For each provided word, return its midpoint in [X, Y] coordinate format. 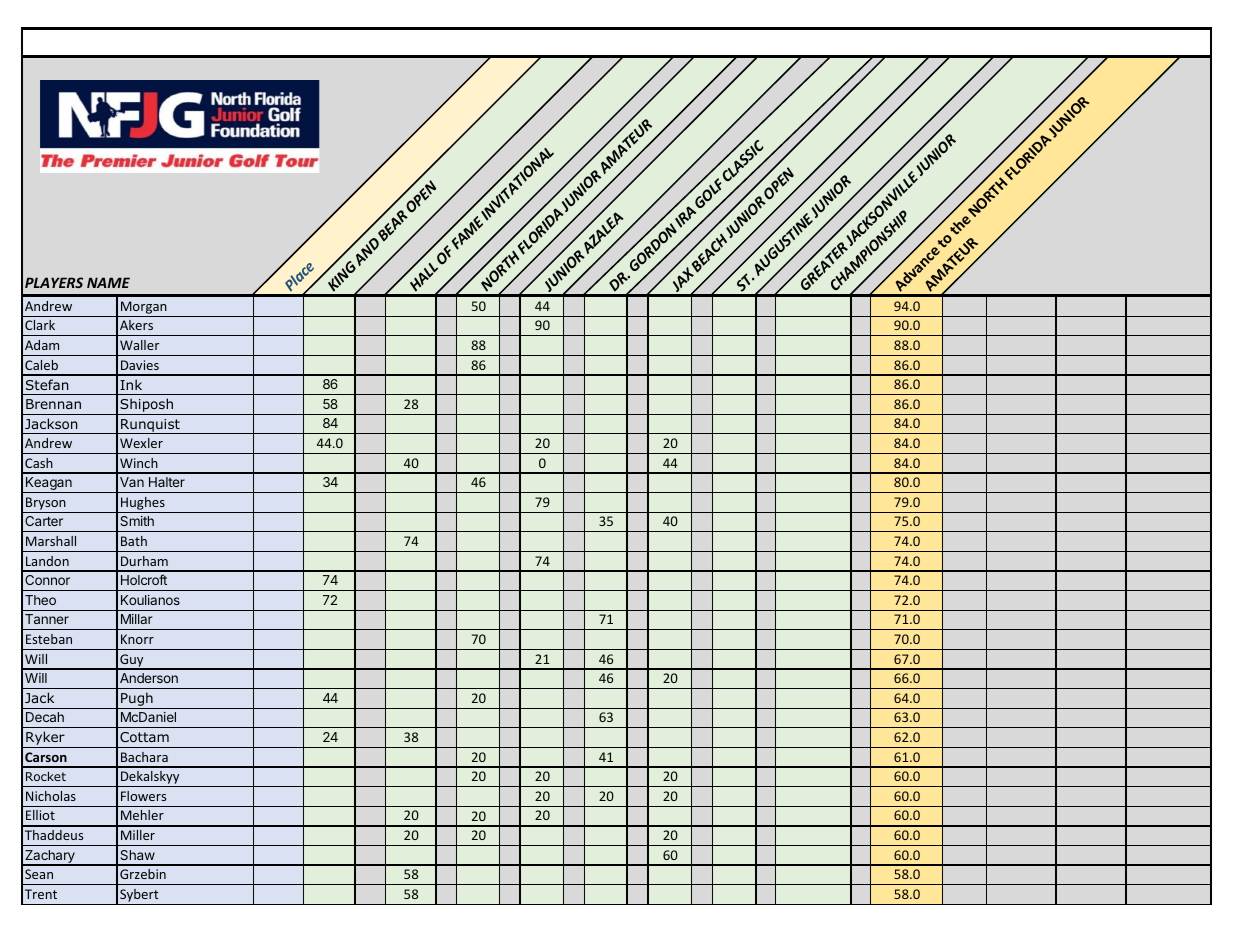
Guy [132, 661]
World [649, 318]
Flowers [143, 796]
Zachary [50, 857]
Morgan [144, 307]
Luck [534, 357]
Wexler [141, 443]
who [367, 318]
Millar [137, 619]
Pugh [137, 700]
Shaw [137, 855]
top [444, 359]
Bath [134, 541]
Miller [138, 835]
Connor [47, 580]
